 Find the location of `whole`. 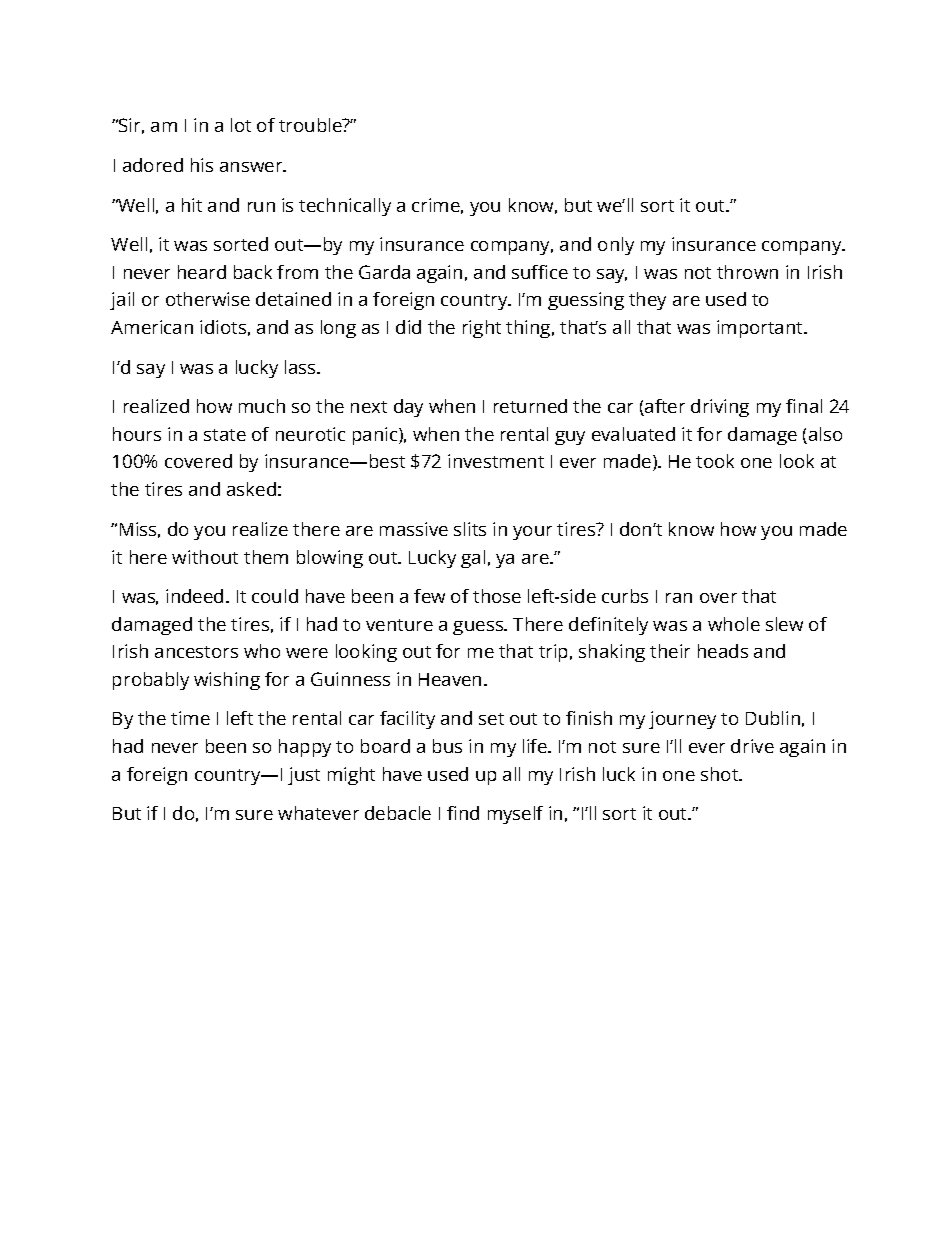

whole is located at coordinates (734, 624).
